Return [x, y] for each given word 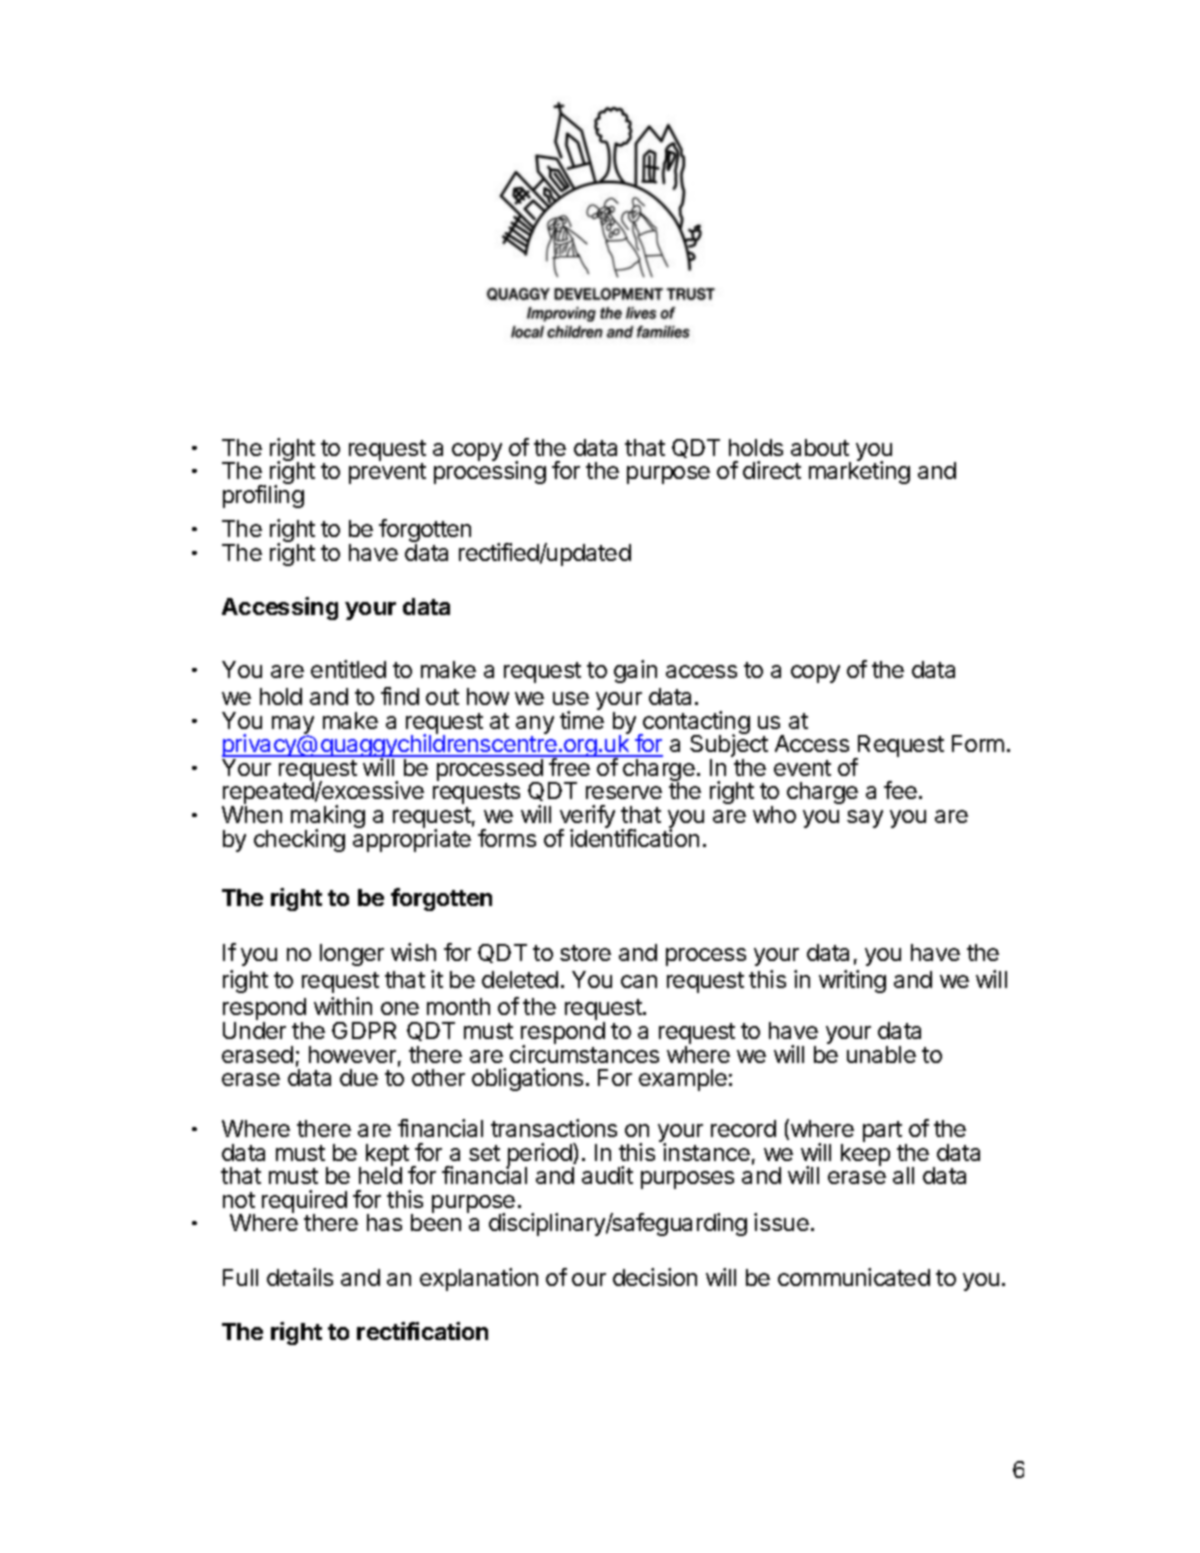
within [343, 1006]
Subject [729, 746]
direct [772, 470]
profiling [263, 496]
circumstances [584, 1054]
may [293, 726]
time [582, 720]
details [300, 1277]
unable [881, 1054]
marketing [859, 472]
